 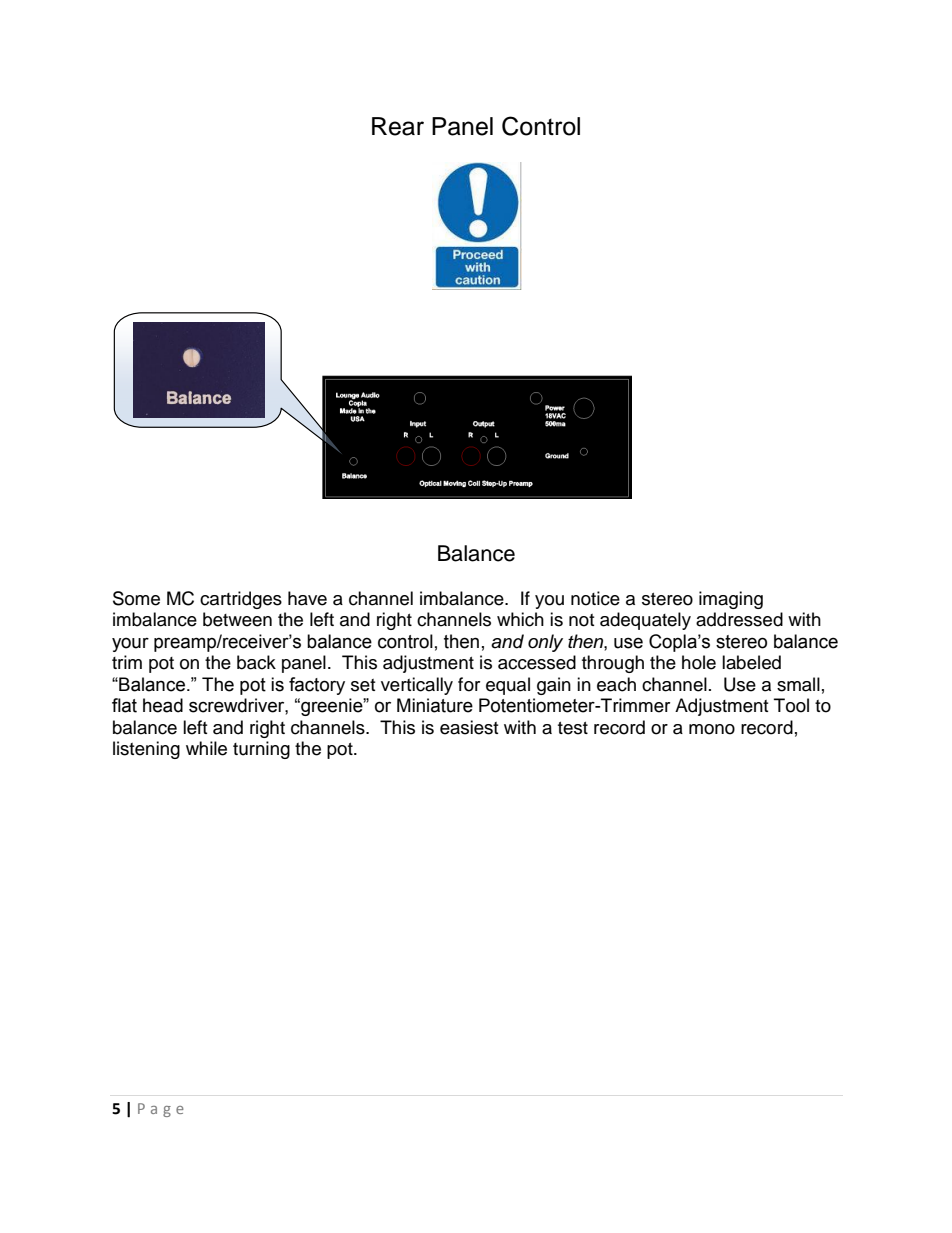 I want to click on notice, so click(x=595, y=598).
